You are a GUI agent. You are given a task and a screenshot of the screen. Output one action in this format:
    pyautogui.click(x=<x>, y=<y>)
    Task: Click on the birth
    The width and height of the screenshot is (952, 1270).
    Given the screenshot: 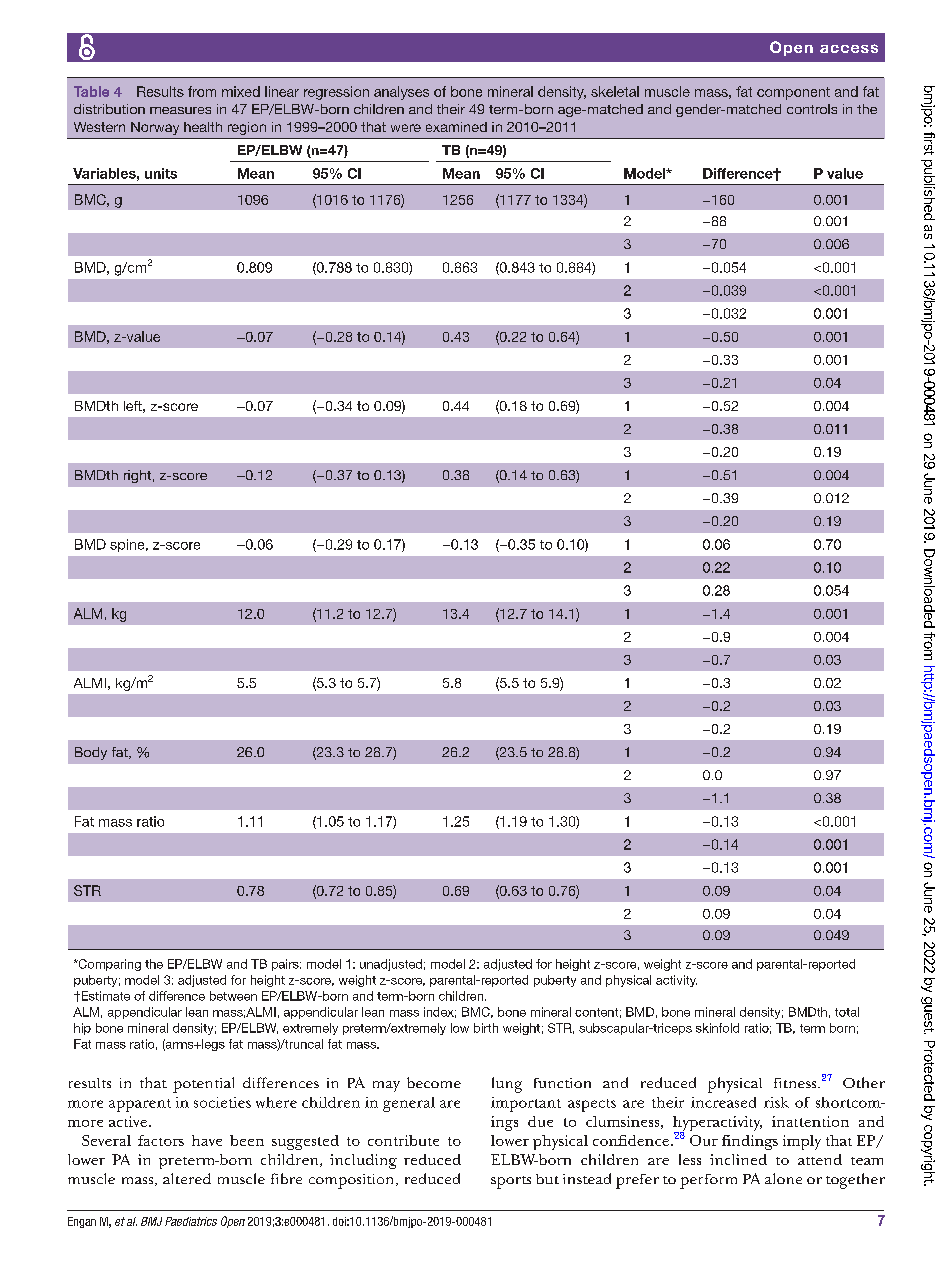 What is the action you would take?
    pyautogui.click(x=486, y=1028)
